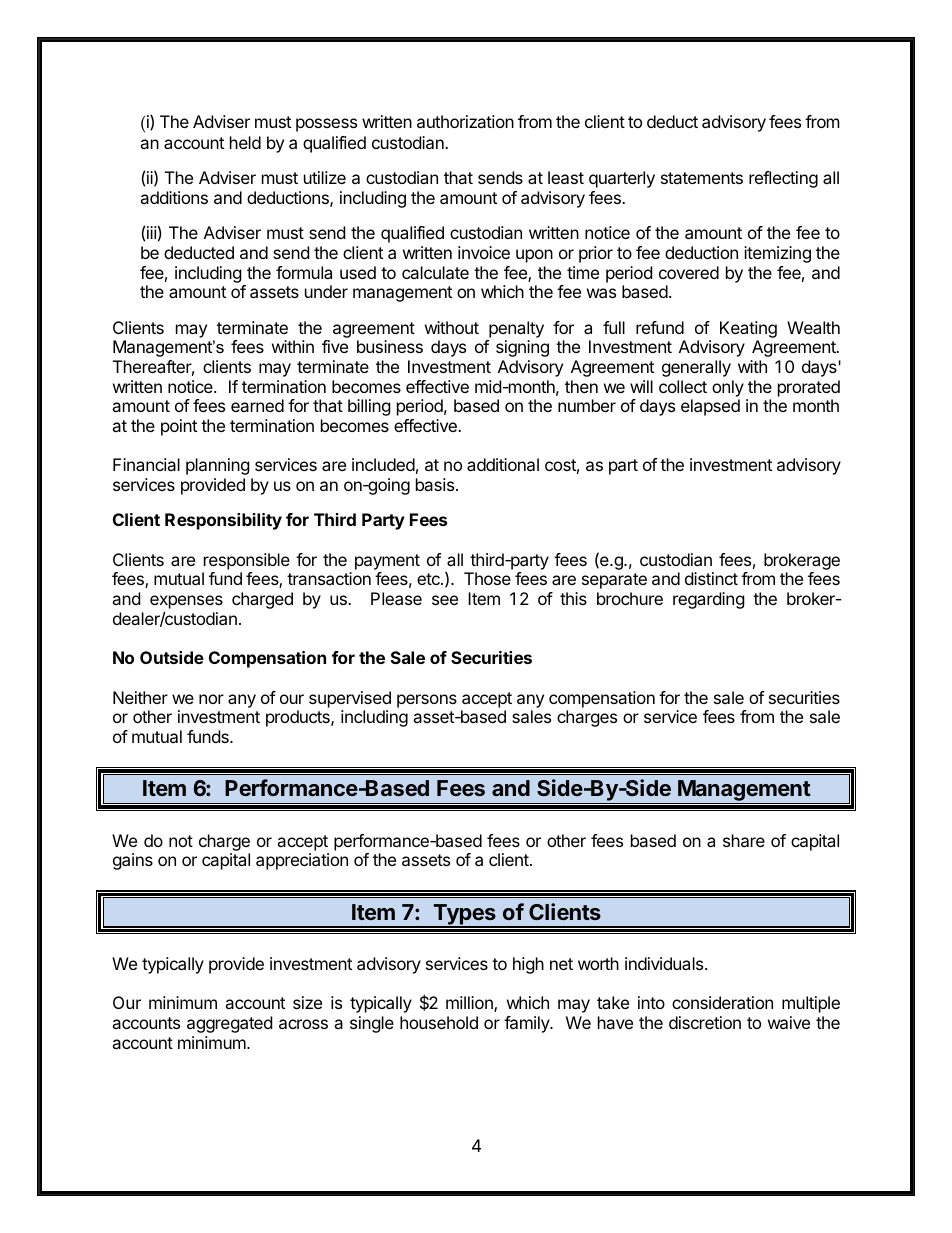 The image size is (952, 1233). I want to click on aggregated, so click(229, 1024).
